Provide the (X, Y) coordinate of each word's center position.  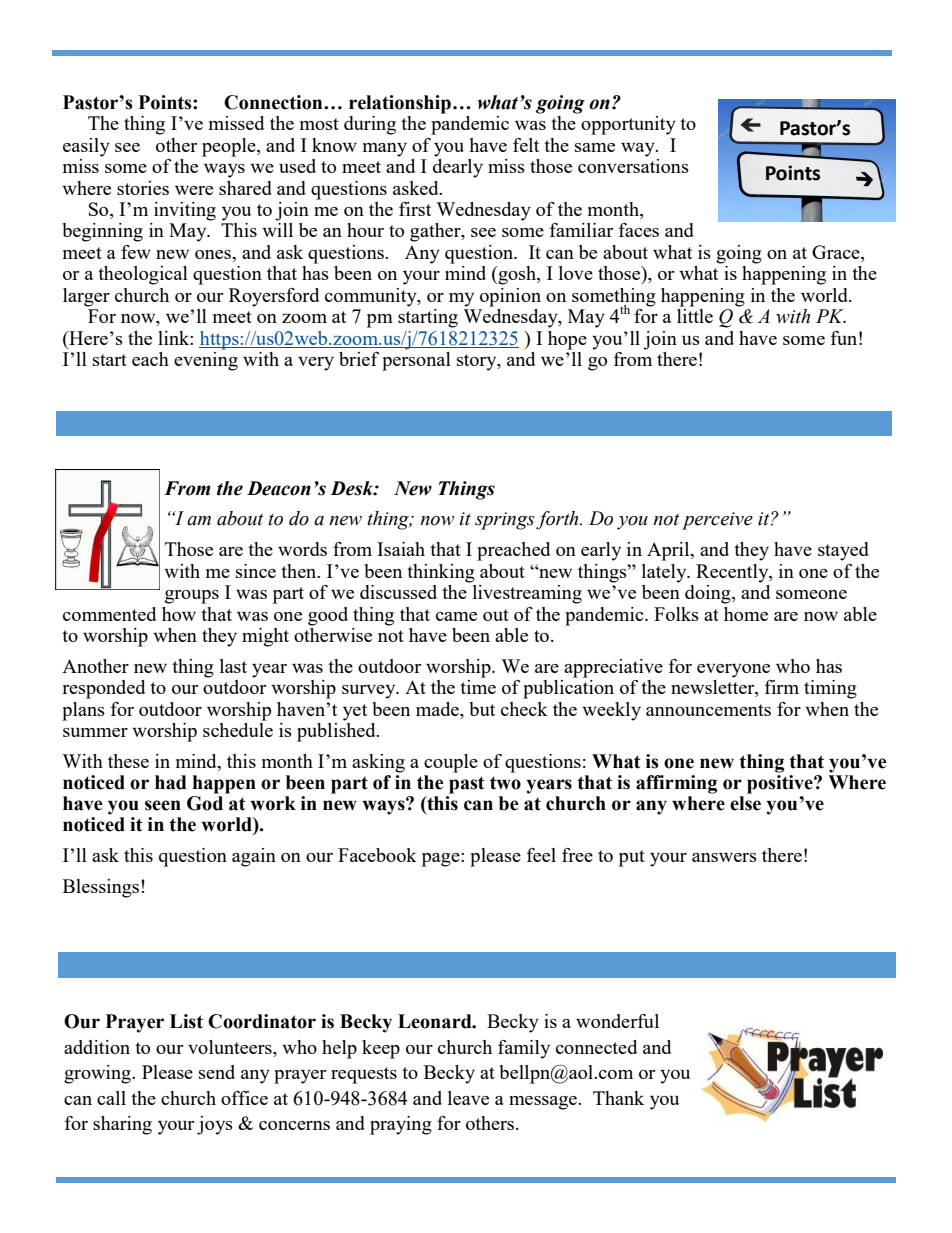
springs (506, 521)
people (230, 147)
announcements (708, 710)
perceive (717, 521)
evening (206, 360)
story (478, 362)
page (442, 860)
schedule (238, 728)
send (217, 1072)
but (482, 709)
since (256, 571)
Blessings (101, 888)
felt (526, 145)
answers (724, 857)
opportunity (628, 125)
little (695, 316)
